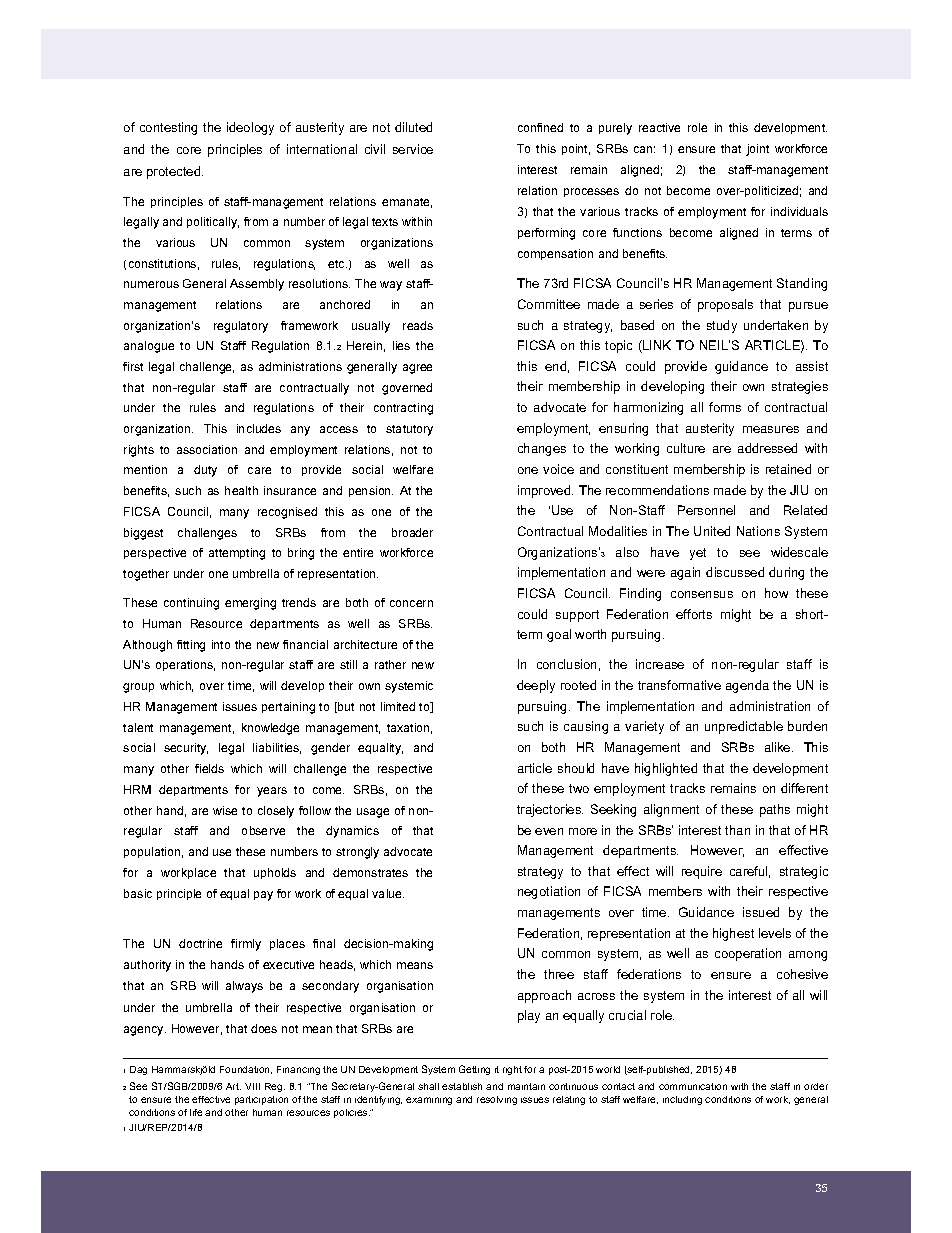 The height and width of the screenshot is (1233, 952). Describe the element at coordinates (252, 1086) in the screenshot. I see `VIII` at that location.
